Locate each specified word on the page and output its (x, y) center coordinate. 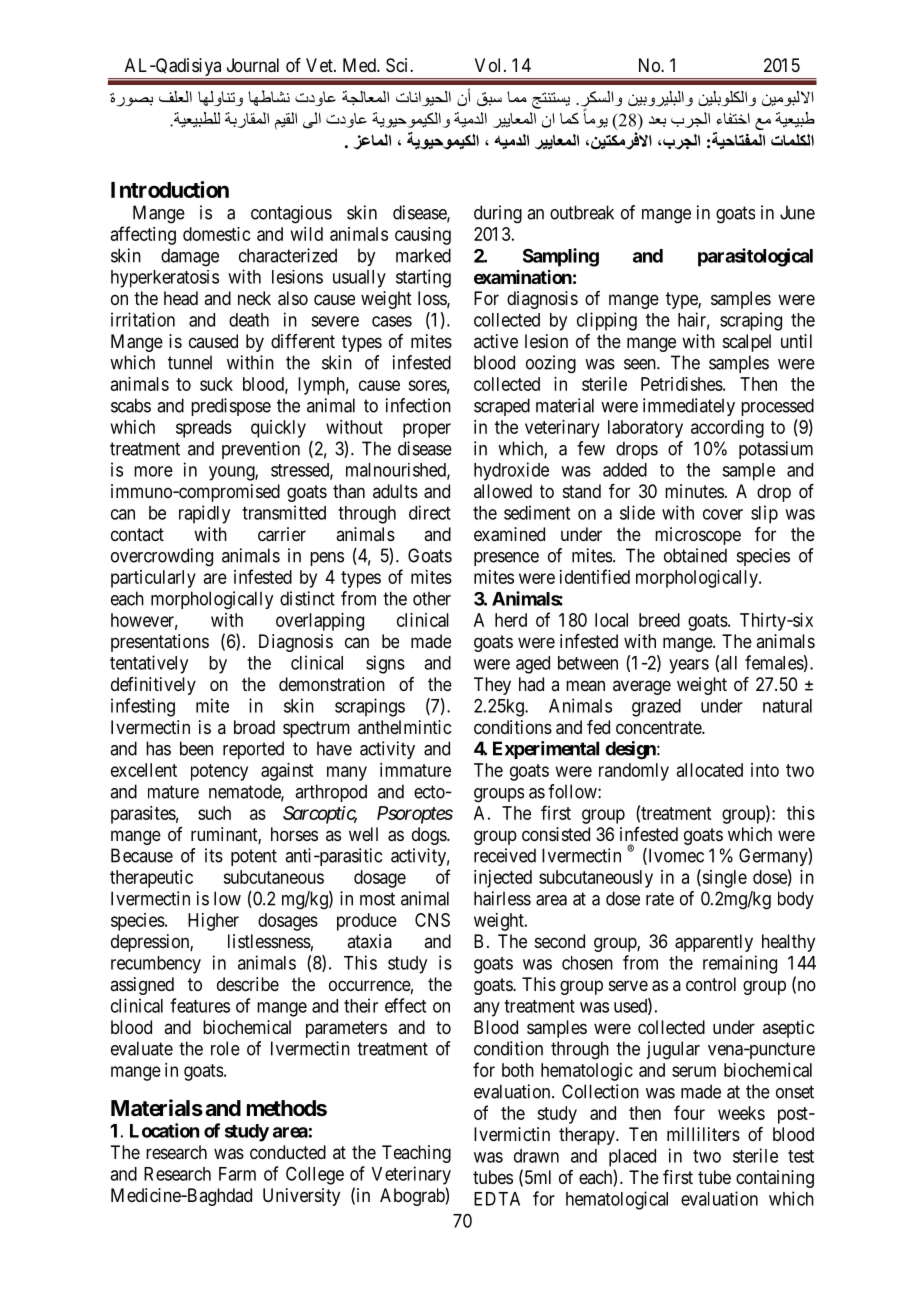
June (797, 212)
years (689, 666)
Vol (490, 65)
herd (511, 620)
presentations (160, 643)
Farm (237, 1174)
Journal (253, 65)
